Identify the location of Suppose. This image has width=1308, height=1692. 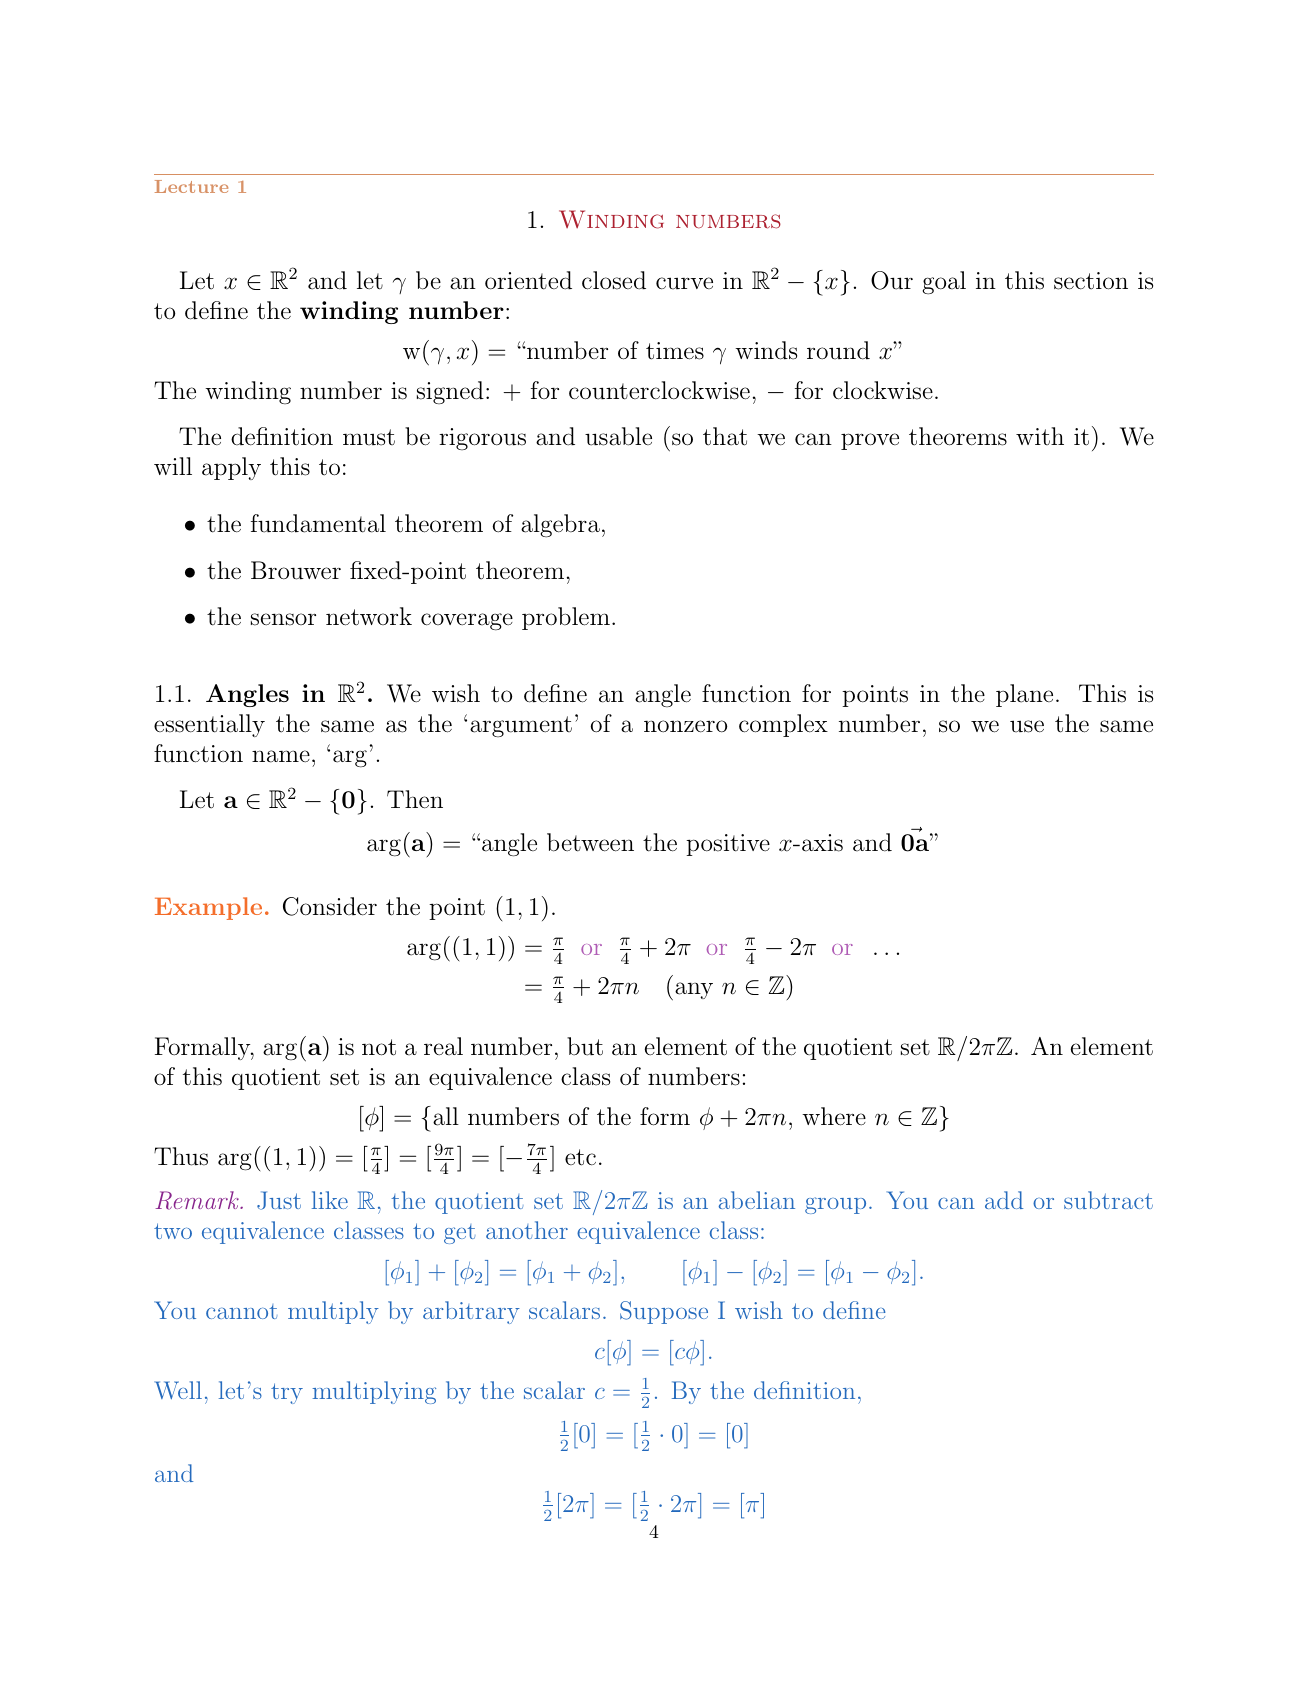
(664, 1312).
